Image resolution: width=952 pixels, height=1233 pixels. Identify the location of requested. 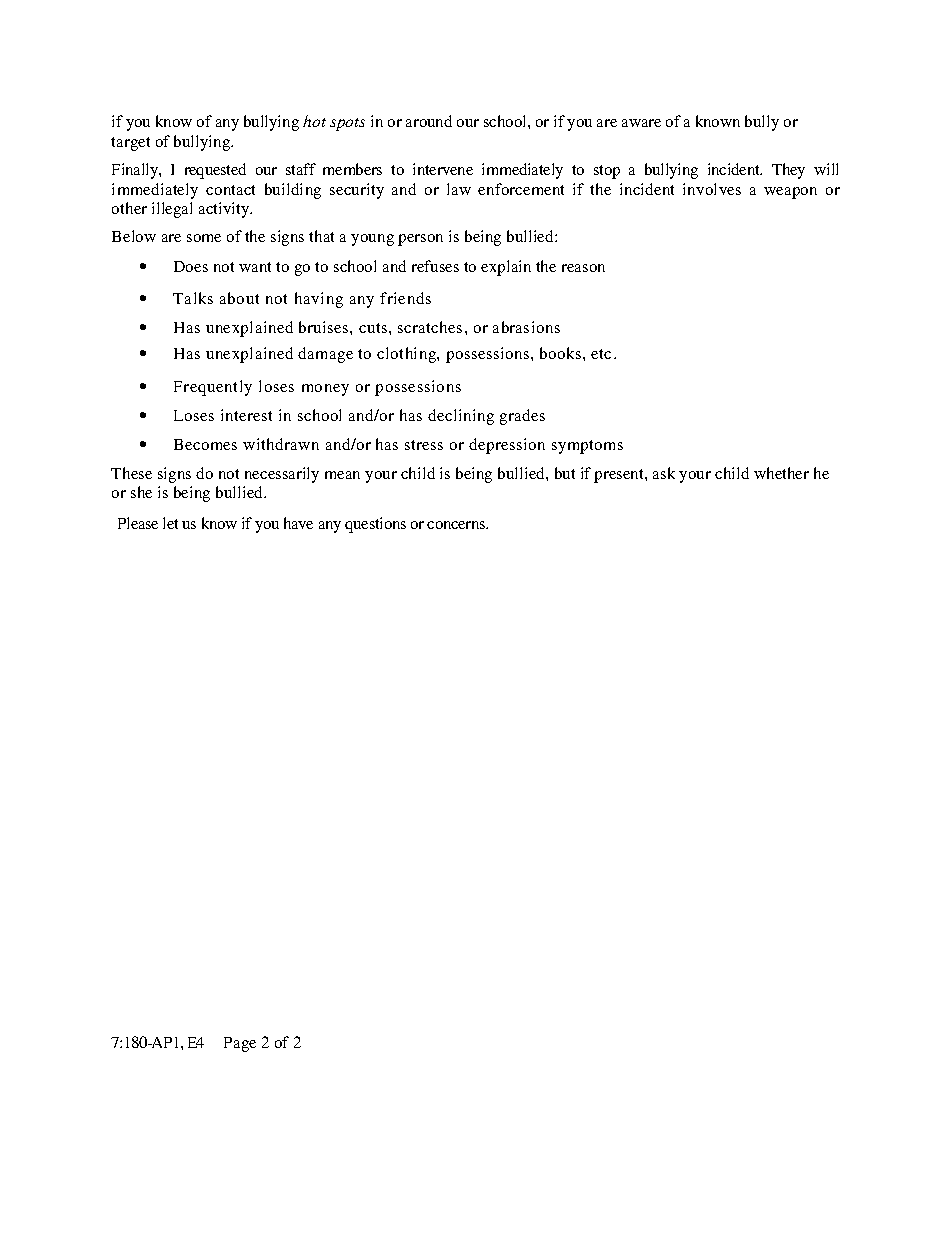
(215, 171).
